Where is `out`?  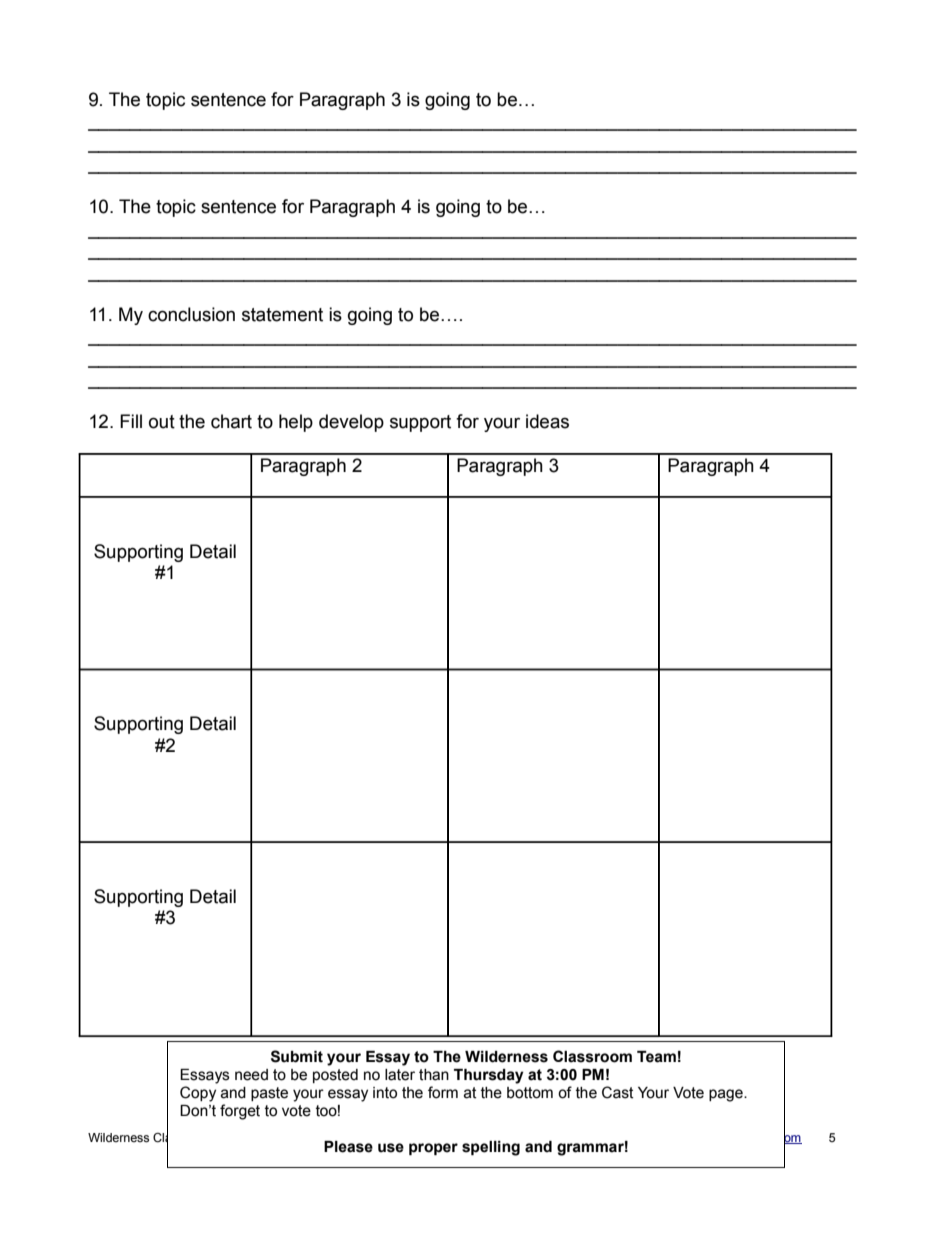 out is located at coordinates (162, 422).
